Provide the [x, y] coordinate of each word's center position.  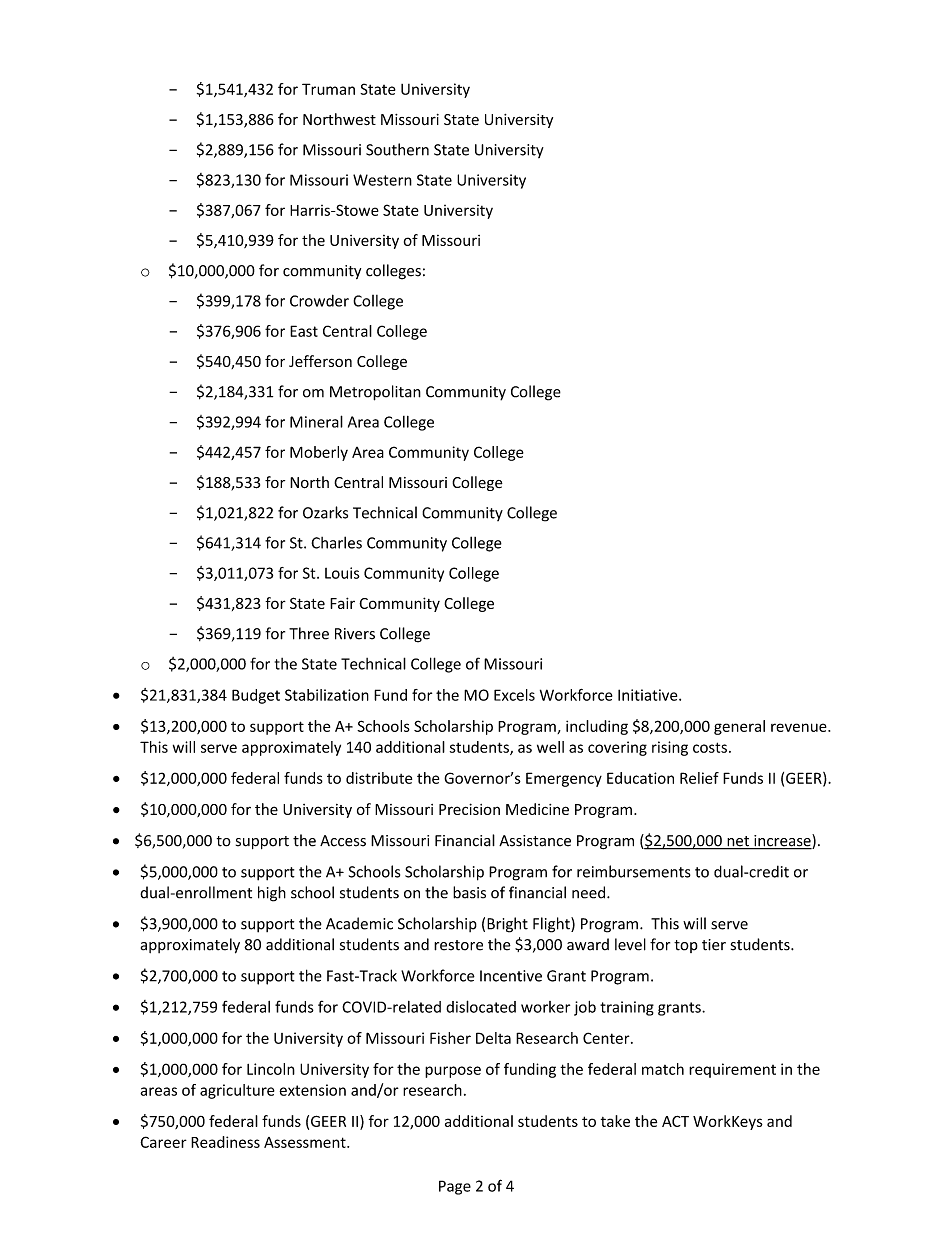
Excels [514, 695]
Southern [397, 149]
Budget [256, 696]
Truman [328, 89]
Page [455, 1187]
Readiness [225, 1142]
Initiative [649, 695]
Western [382, 180]
